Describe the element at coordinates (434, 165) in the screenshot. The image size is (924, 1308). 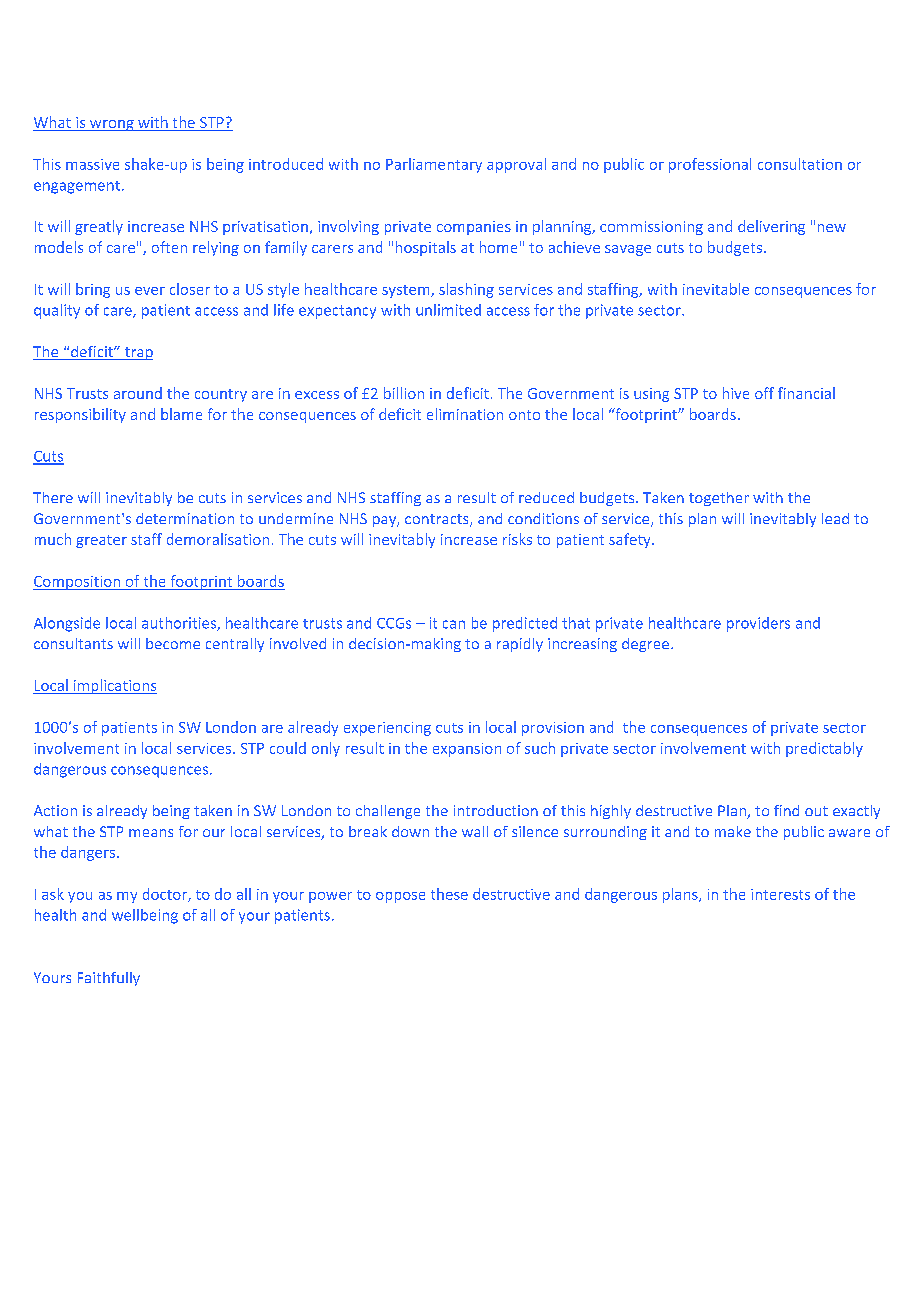
I see `Parliamentary` at that location.
